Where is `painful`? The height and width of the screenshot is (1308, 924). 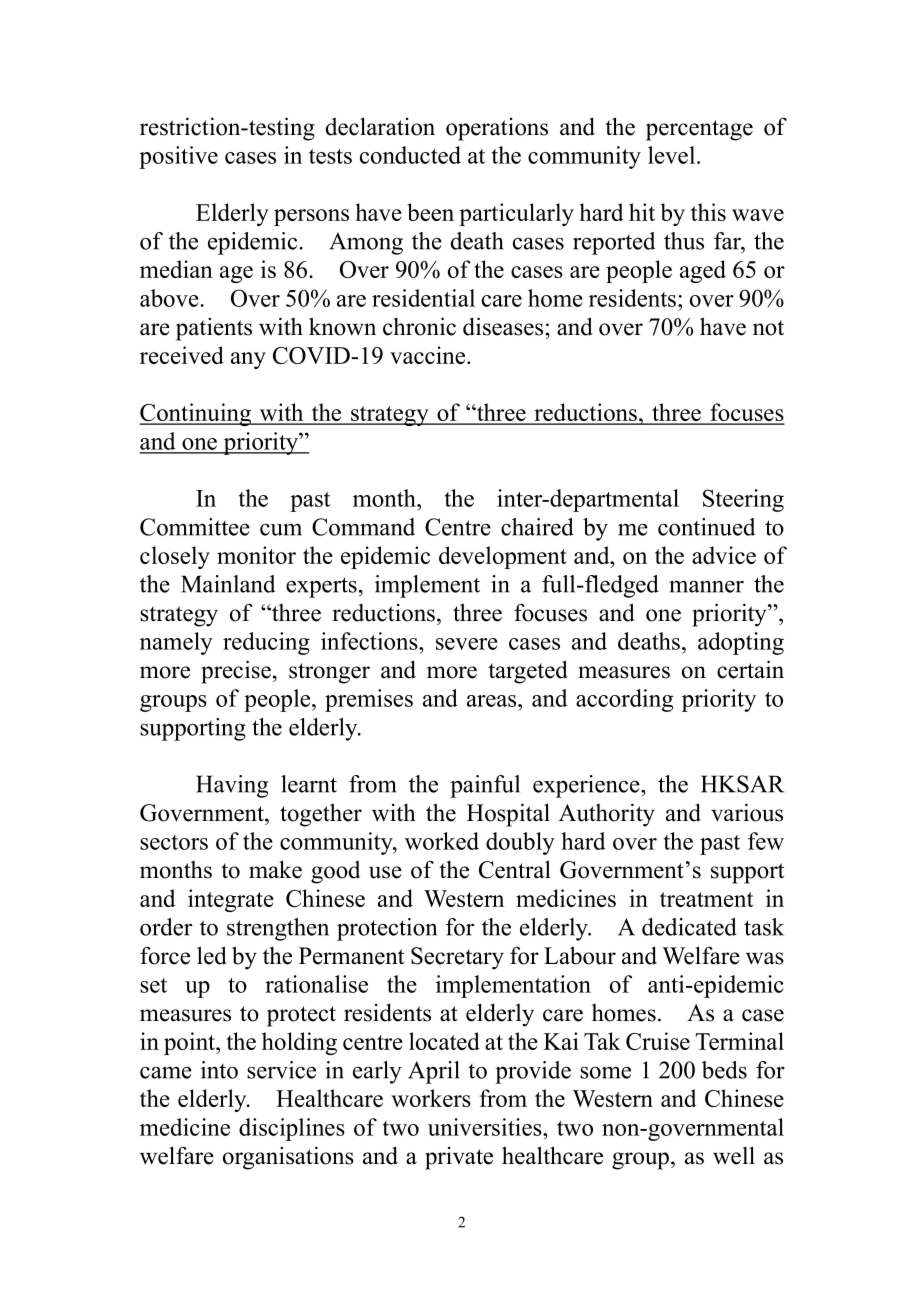 painful is located at coordinates (485, 786).
